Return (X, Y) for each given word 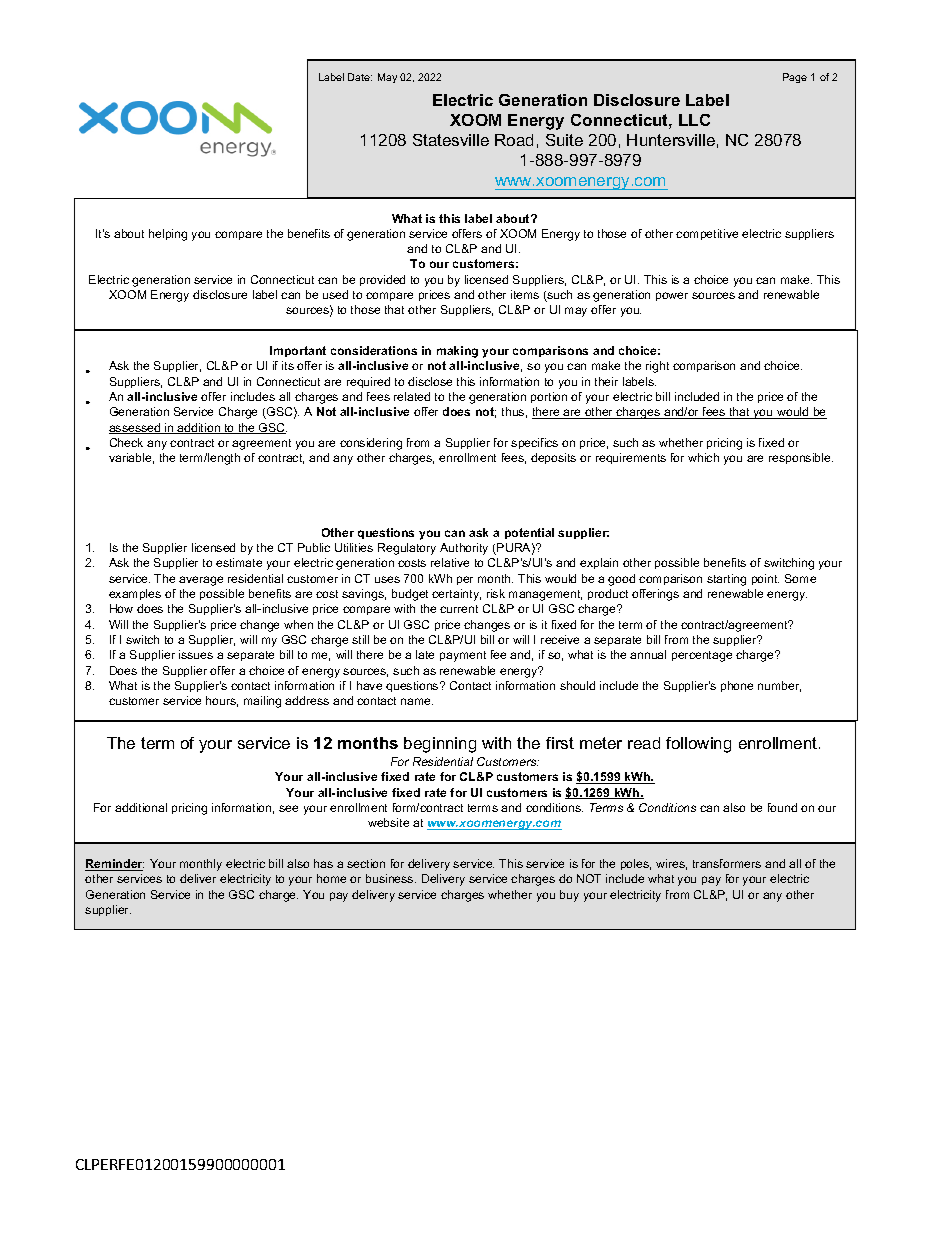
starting (726, 580)
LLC (694, 120)
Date (360, 77)
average (201, 581)
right (657, 367)
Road (514, 140)
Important (298, 351)
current (459, 609)
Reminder (114, 865)
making (457, 352)
